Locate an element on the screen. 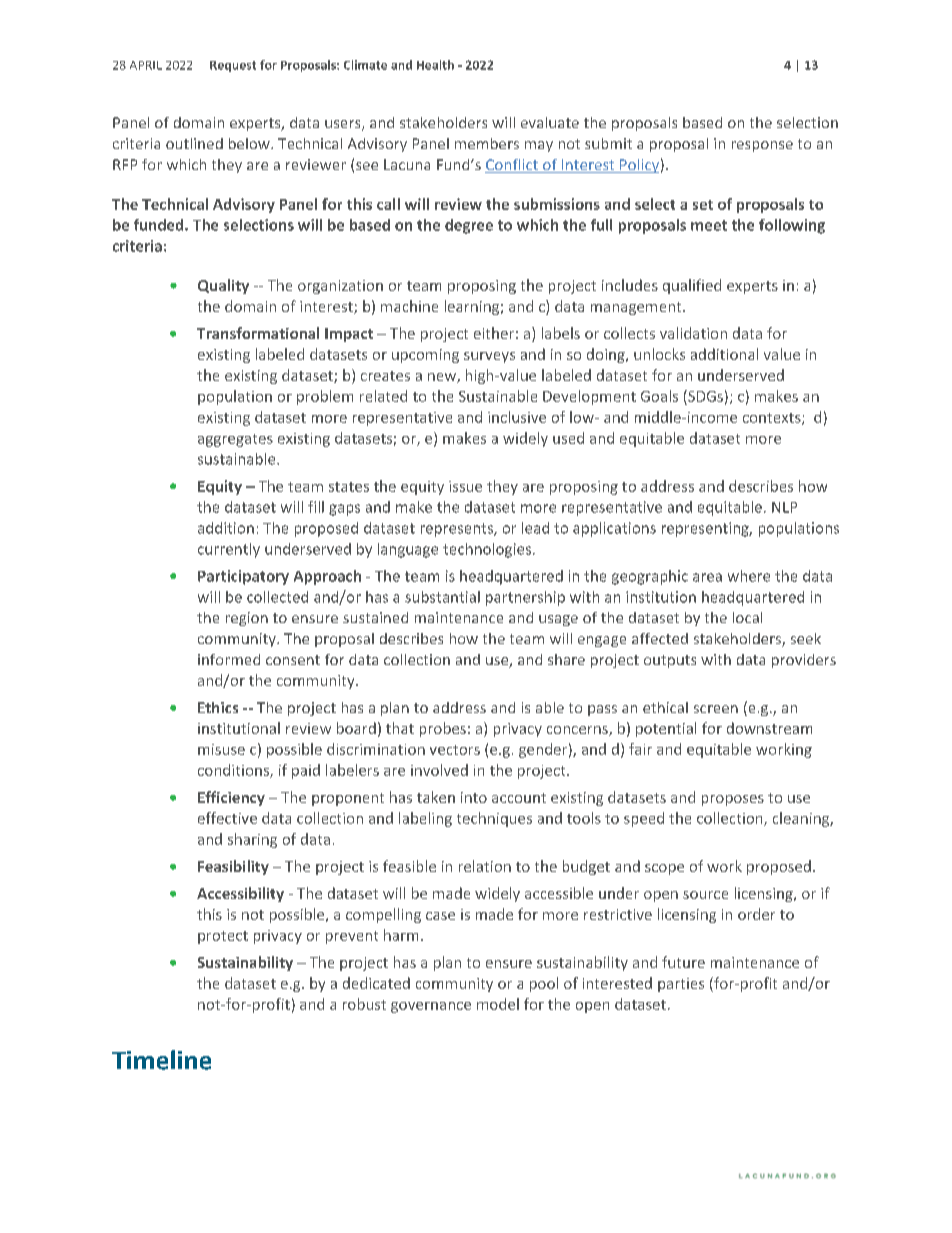 The height and width of the screenshot is (1233, 952). Health is located at coordinates (435, 65).
